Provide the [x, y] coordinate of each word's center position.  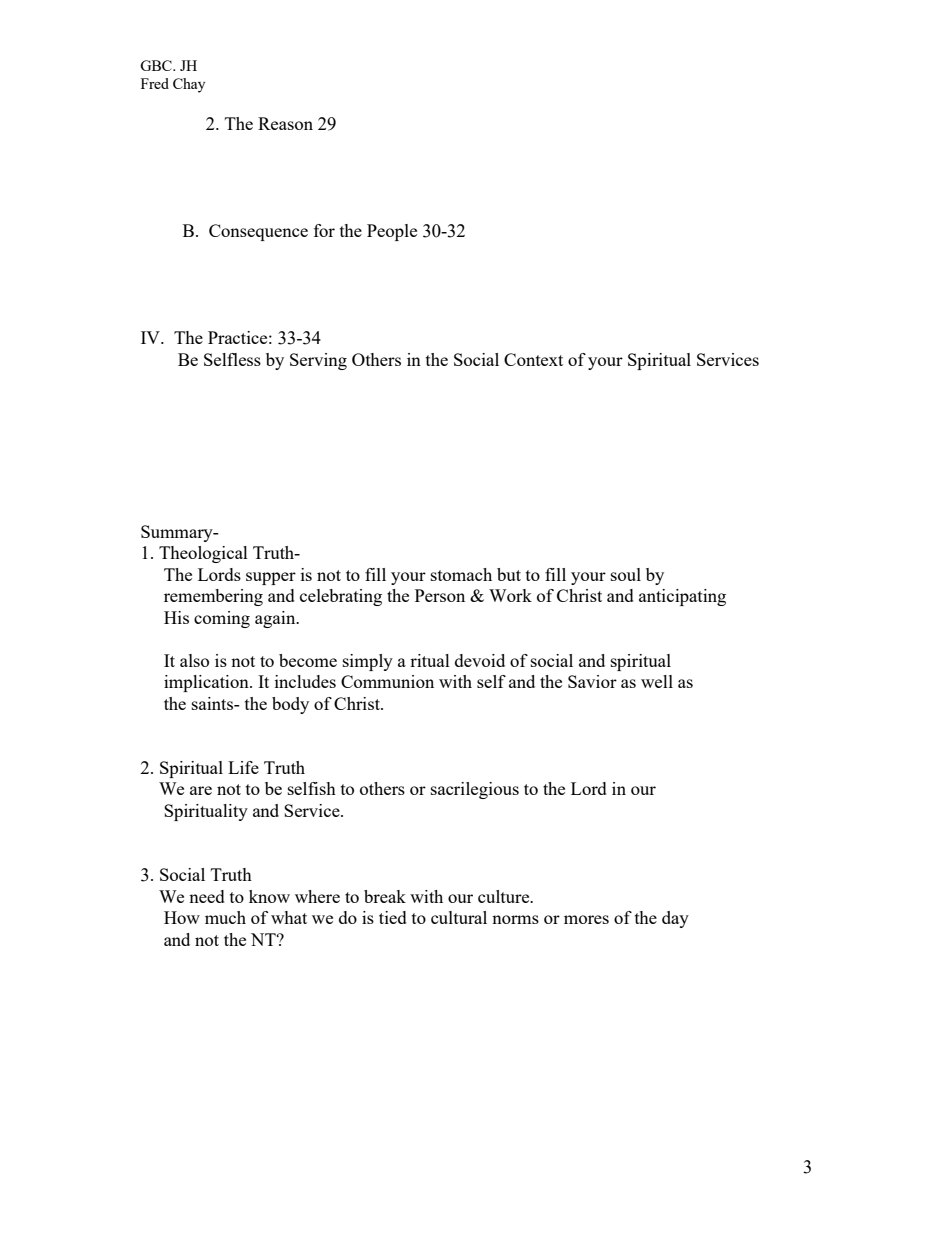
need [207, 896]
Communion [387, 681]
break [385, 896]
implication [207, 683]
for [324, 230]
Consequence [258, 232]
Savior [592, 681]
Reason [285, 123]
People [392, 232]
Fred [155, 83]
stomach [461, 574]
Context [533, 359]
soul [626, 574]
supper [271, 578]
